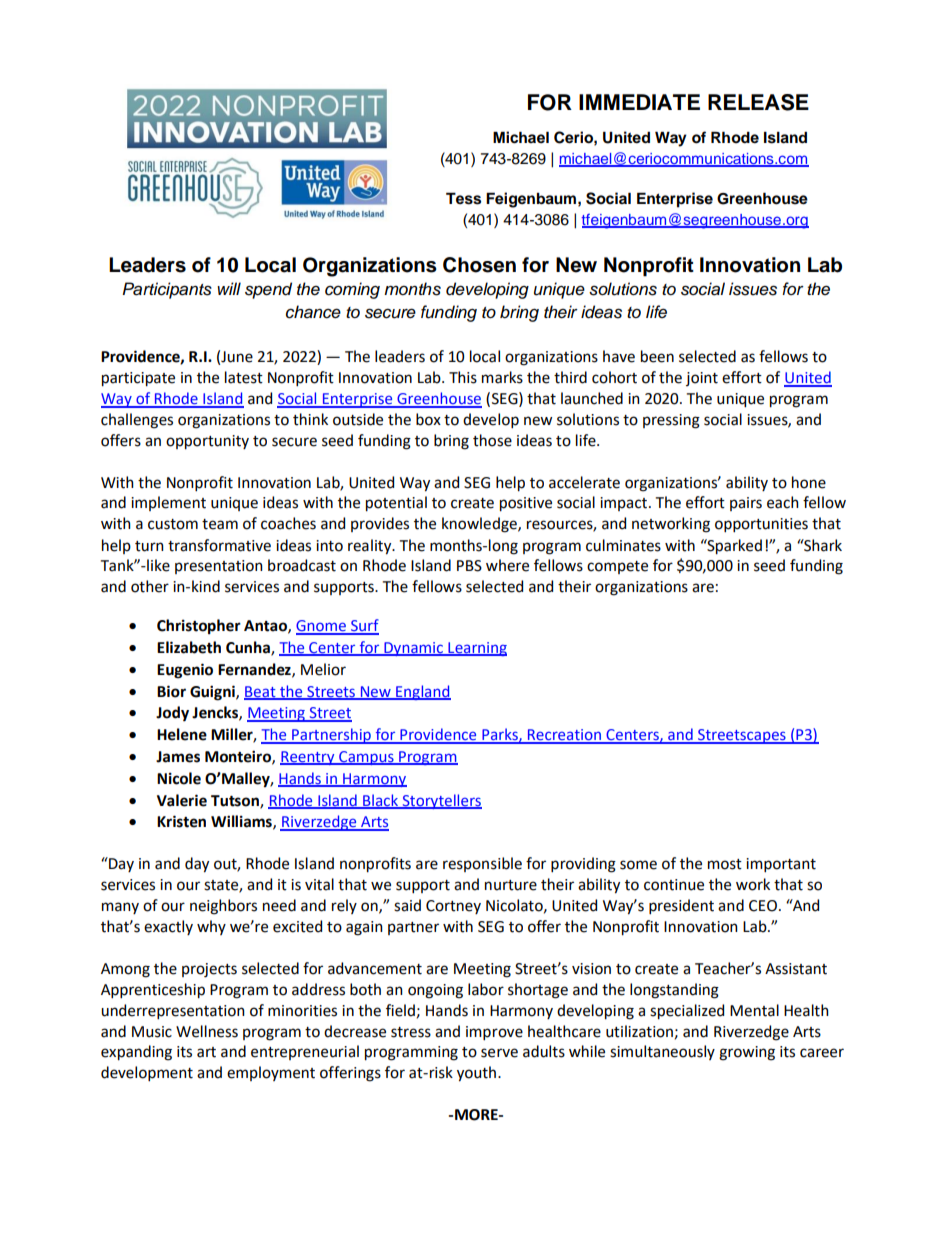 Image resolution: width=952 pixels, height=1233 pixels. Describe the element at coordinates (207, 1031) in the document. I see `Wellness` at that location.
